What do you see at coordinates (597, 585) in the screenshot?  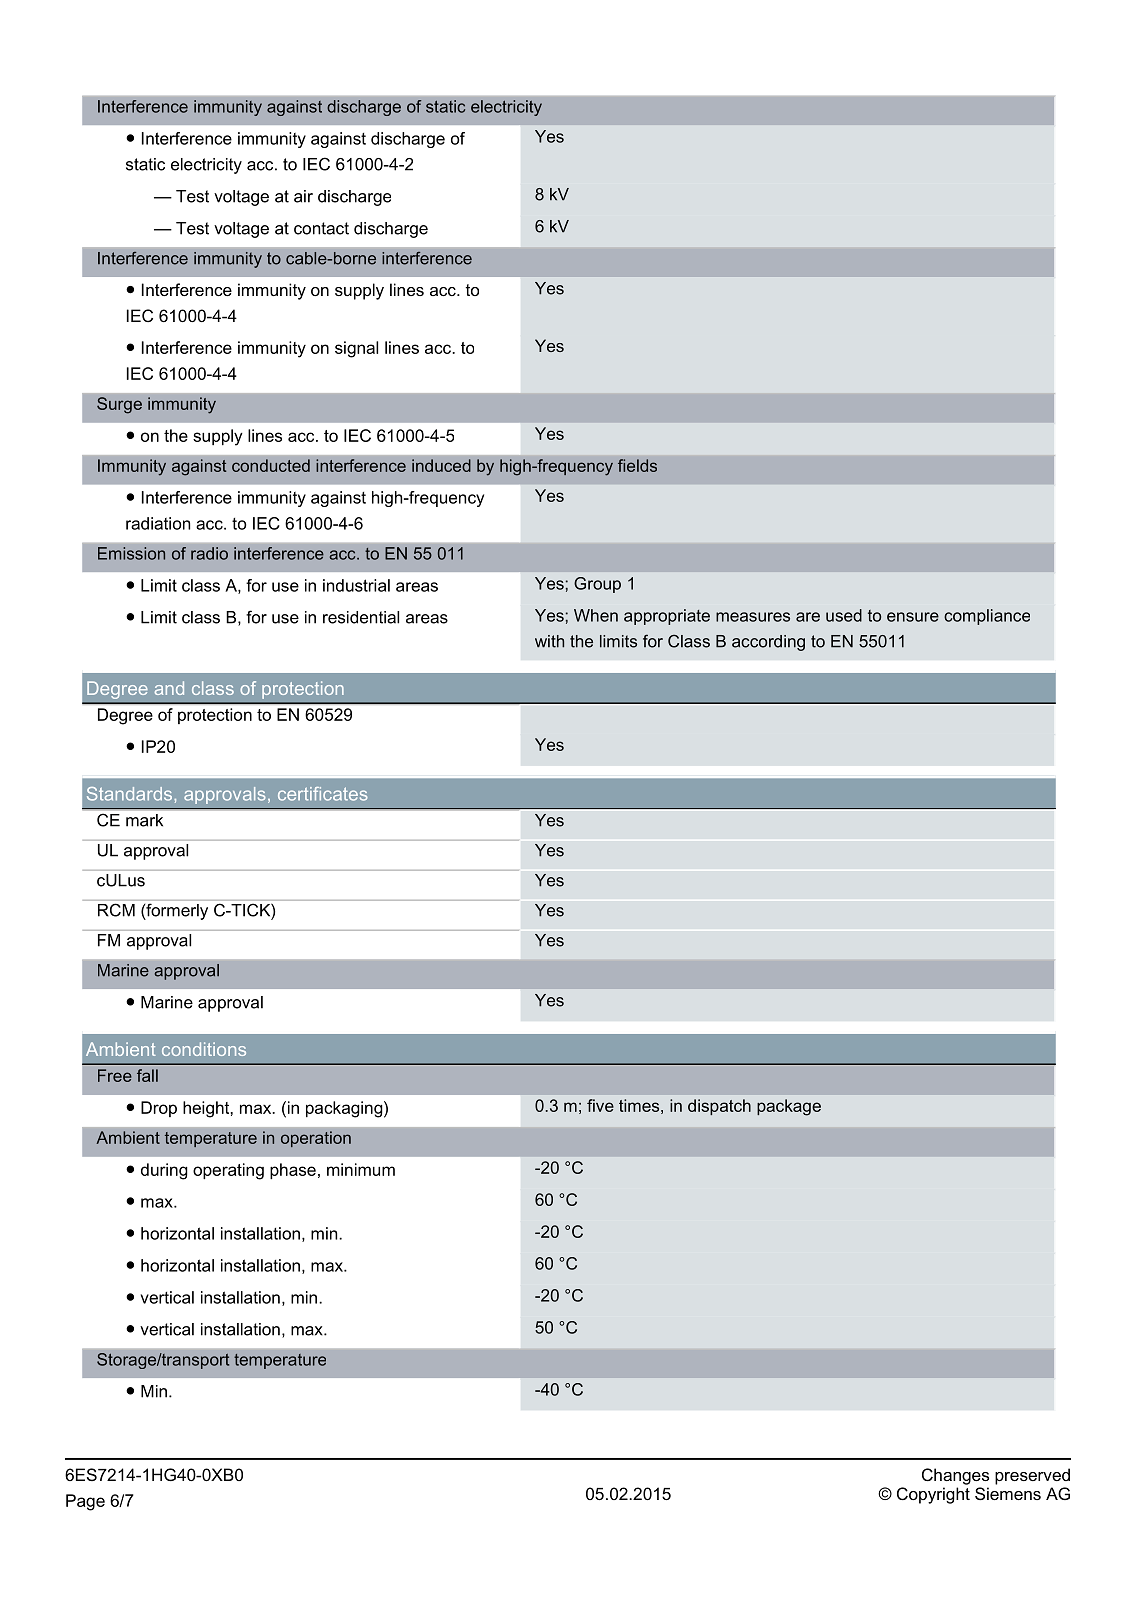 I see `Group` at bounding box center [597, 585].
